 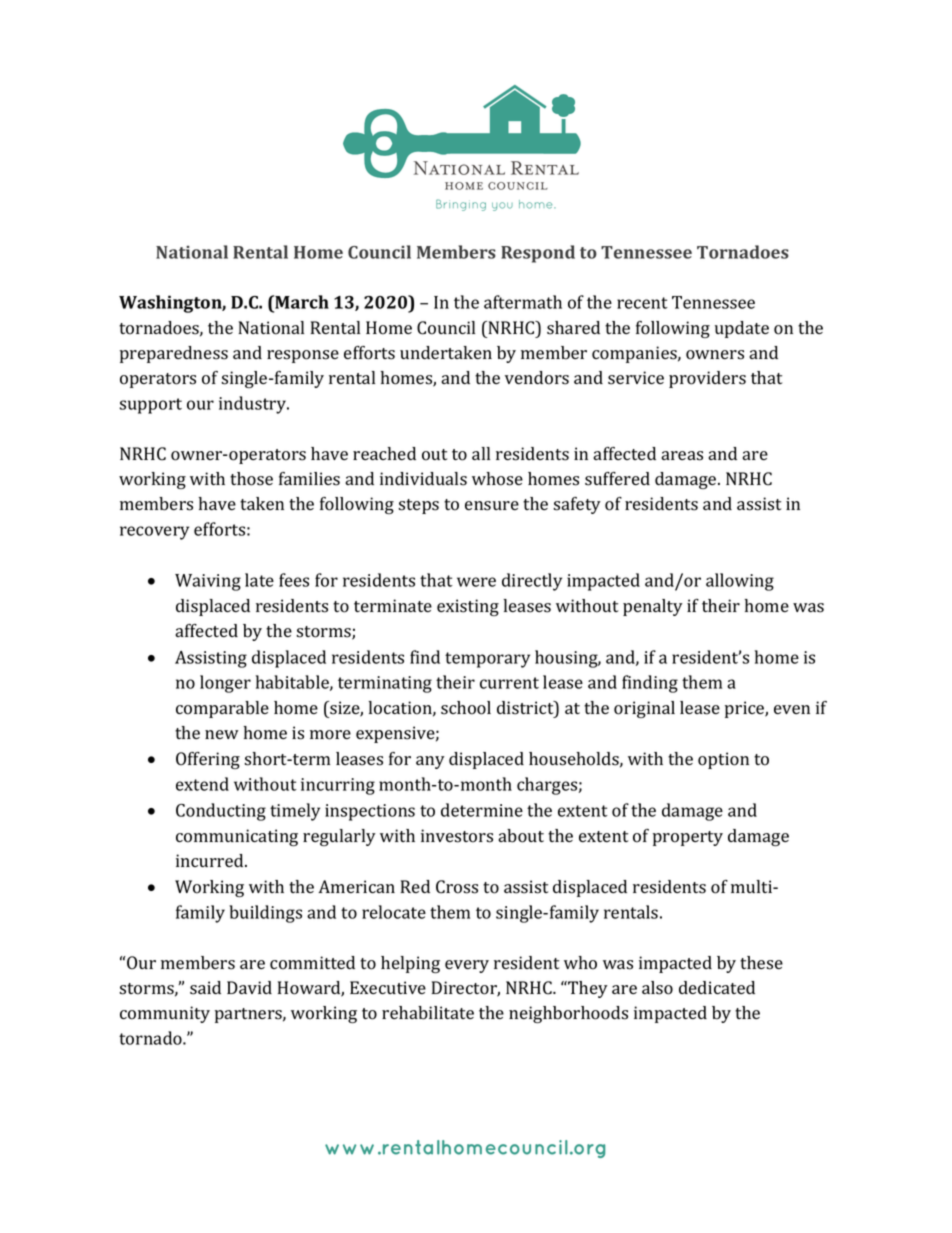 What do you see at coordinates (461, 205) in the document?
I see `Bringing` at bounding box center [461, 205].
